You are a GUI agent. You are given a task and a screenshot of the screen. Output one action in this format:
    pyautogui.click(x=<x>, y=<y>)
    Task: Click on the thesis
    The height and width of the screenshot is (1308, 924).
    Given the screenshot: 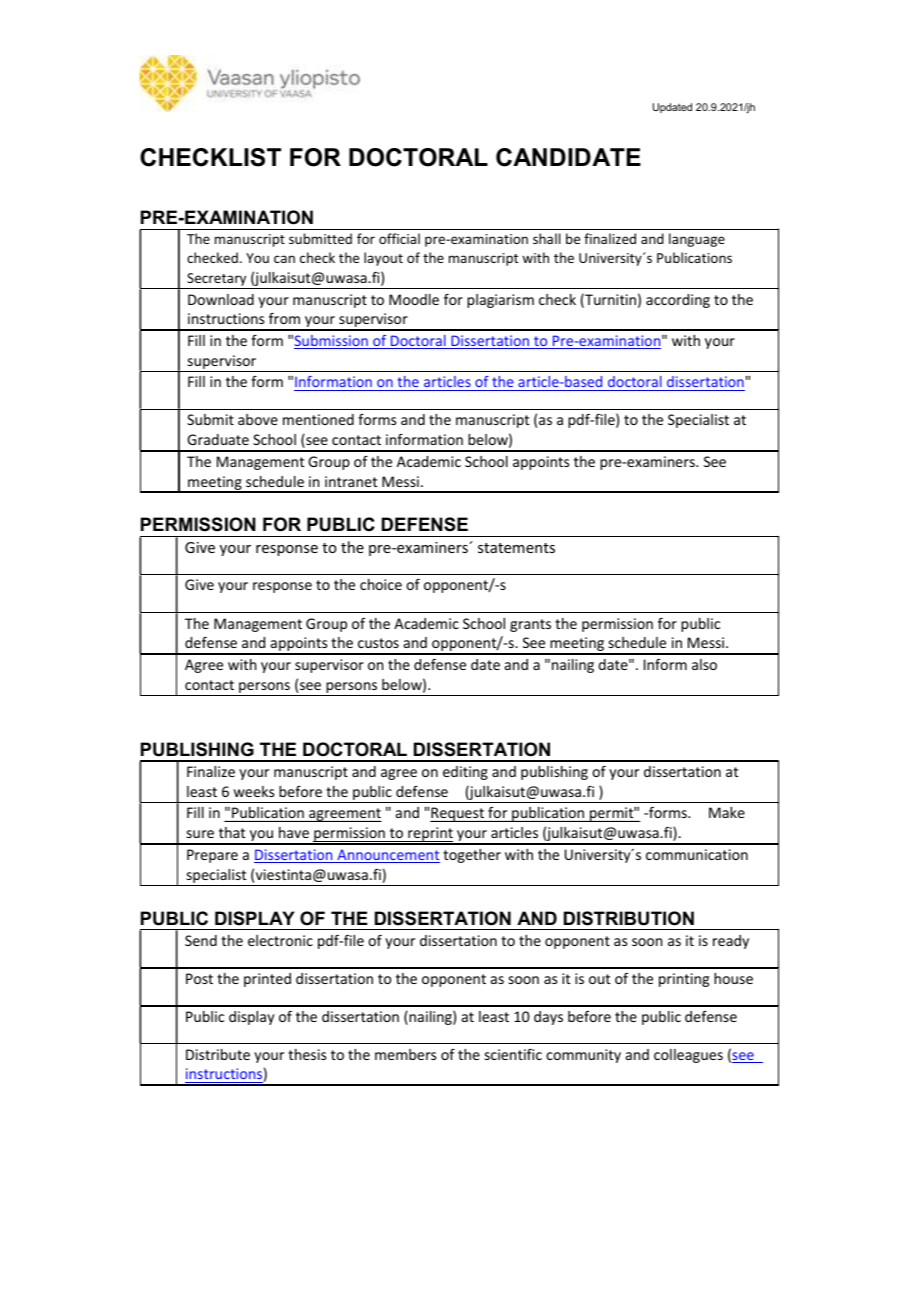 What is the action you would take?
    pyautogui.click(x=307, y=1054)
